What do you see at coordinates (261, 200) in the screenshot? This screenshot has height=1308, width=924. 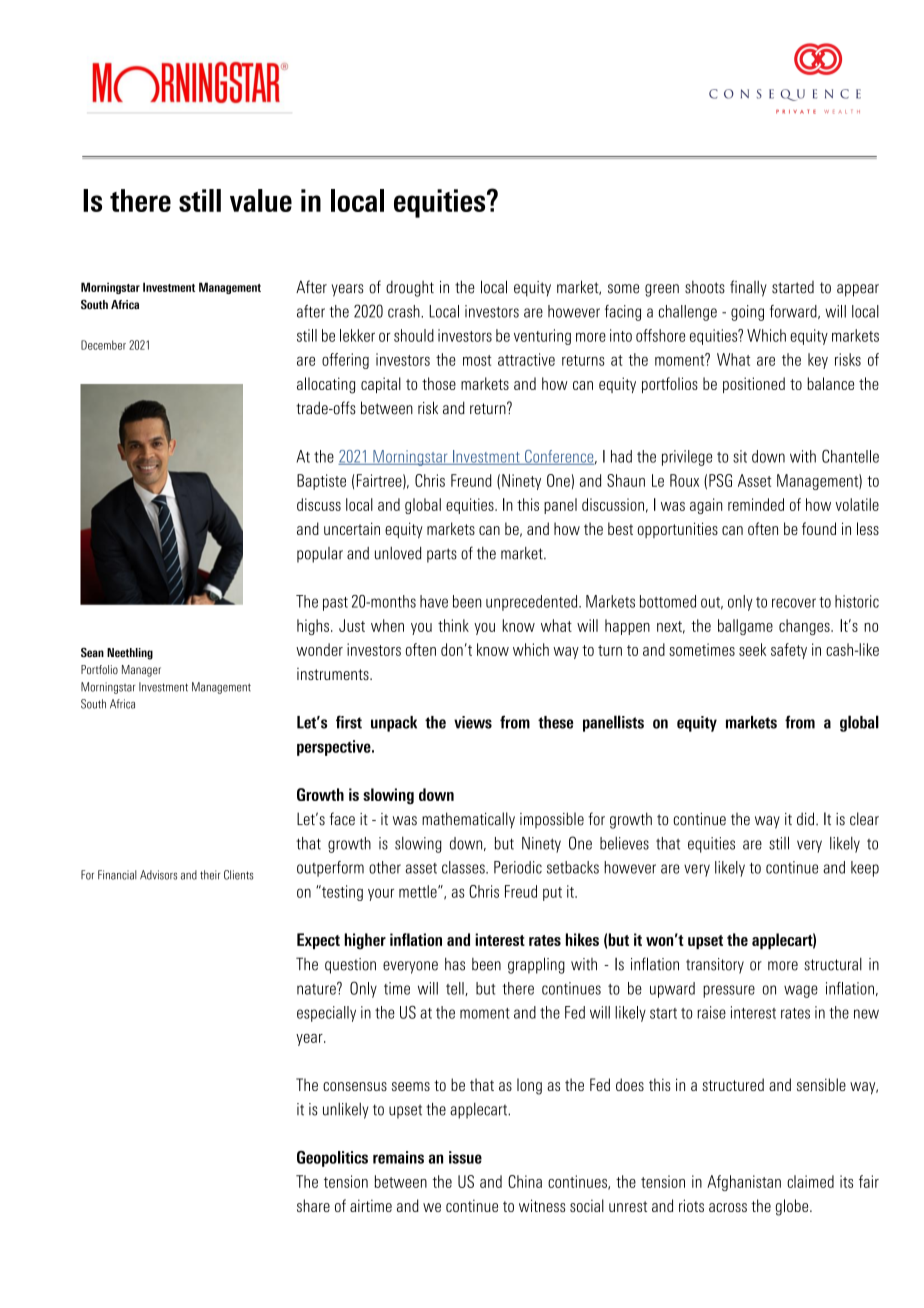 I see `value` at bounding box center [261, 200].
